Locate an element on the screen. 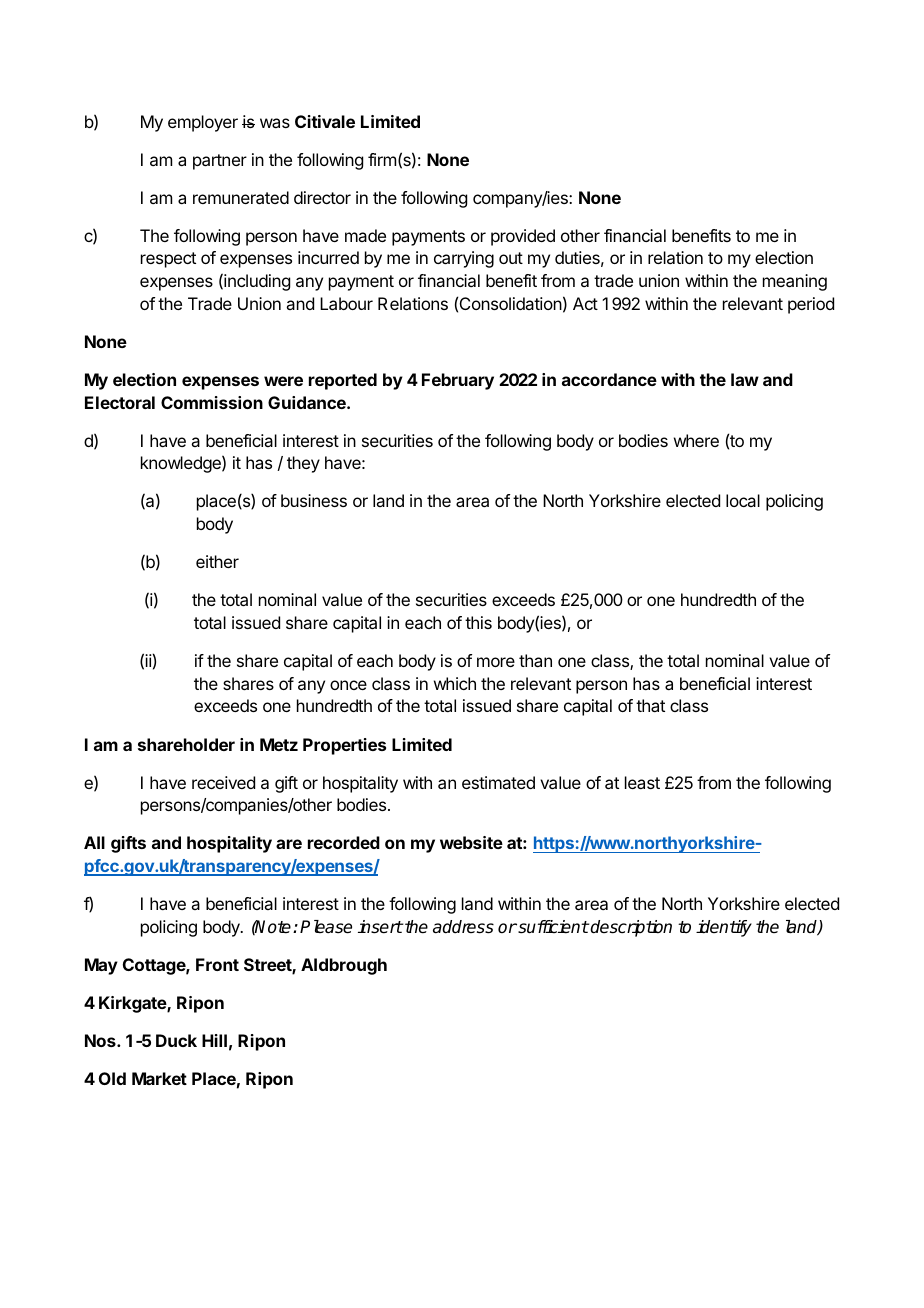 The image size is (924, 1308). received is located at coordinates (223, 782).
